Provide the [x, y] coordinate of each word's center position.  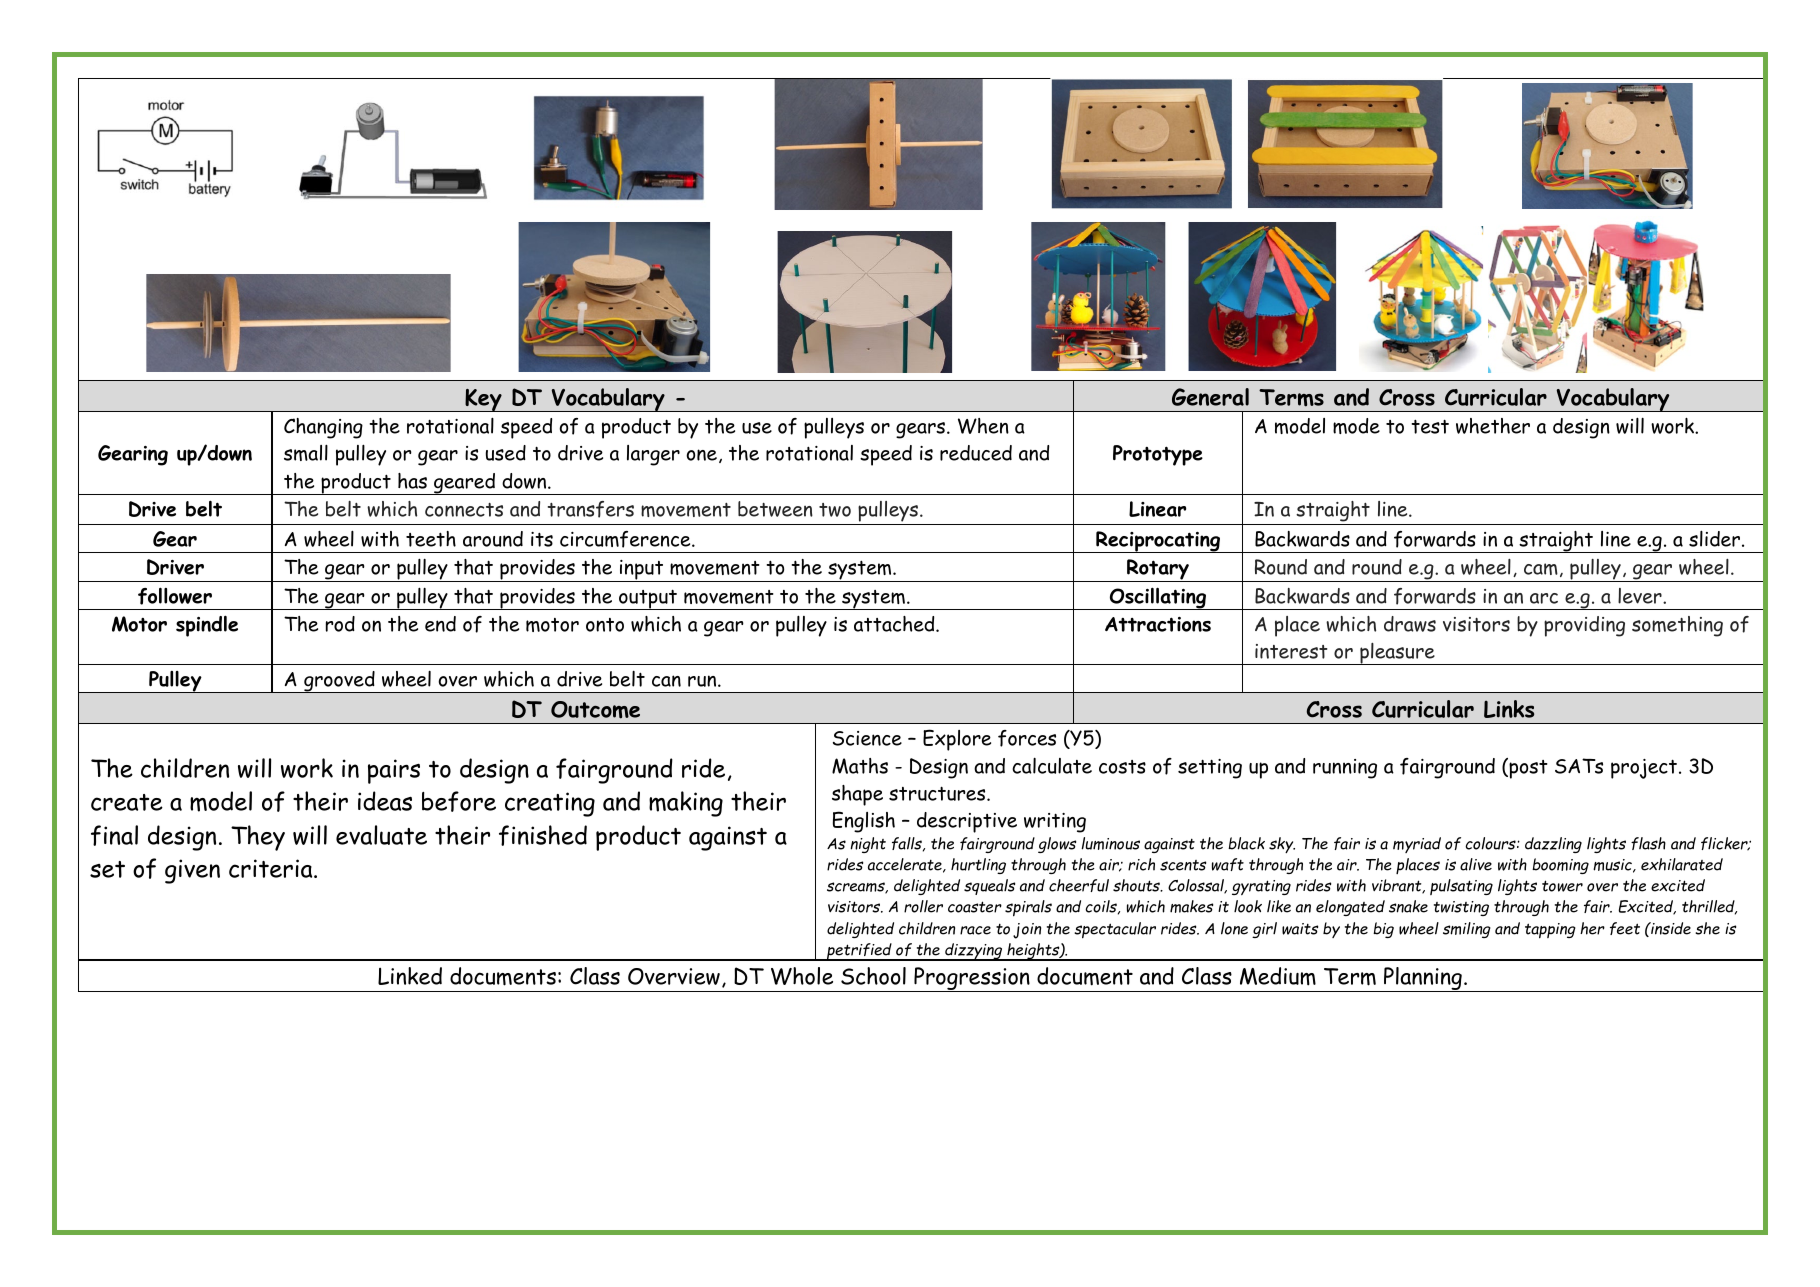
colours [1491, 843]
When [983, 426]
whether [1493, 426]
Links [1509, 709]
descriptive [967, 822]
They [258, 838]
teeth [431, 539]
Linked [410, 976]
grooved [339, 682]
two [835, 510]
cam [1541, 569]
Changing [323, 428]
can [666, 681]
